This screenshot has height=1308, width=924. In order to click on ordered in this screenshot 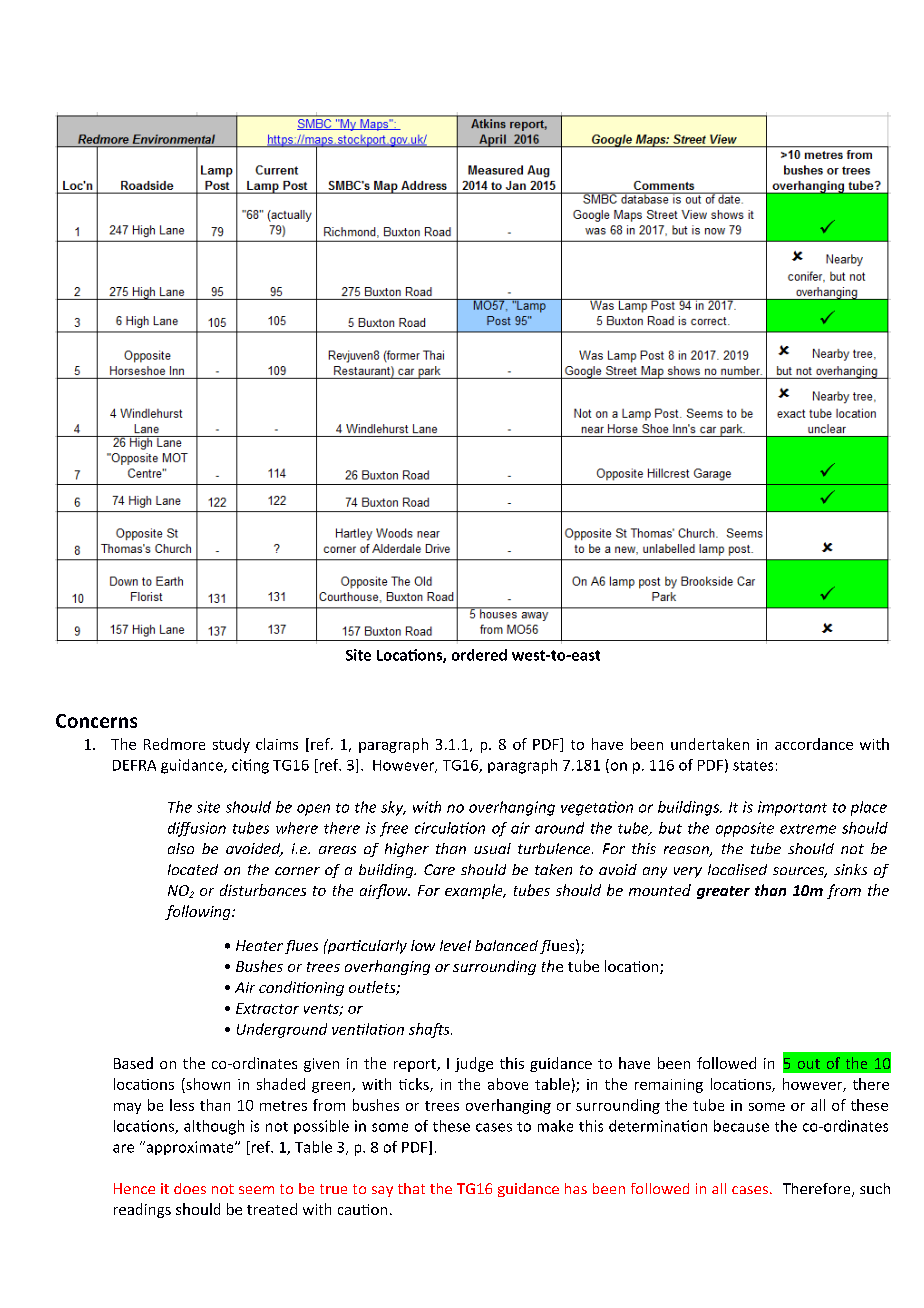, I will do `click(479, 655)`.
